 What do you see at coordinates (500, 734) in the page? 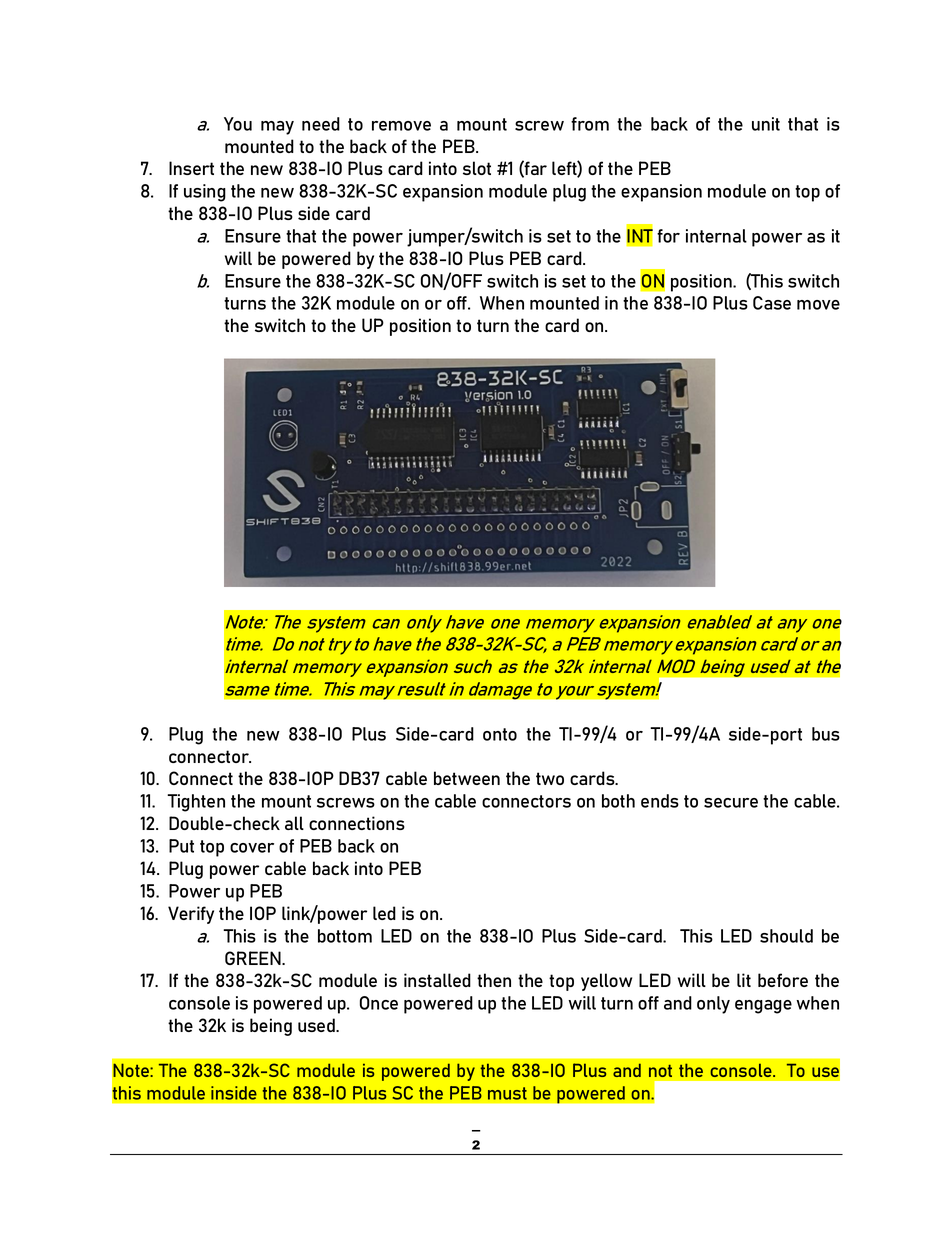
I see `onto` at bounding box center [500, 734].
